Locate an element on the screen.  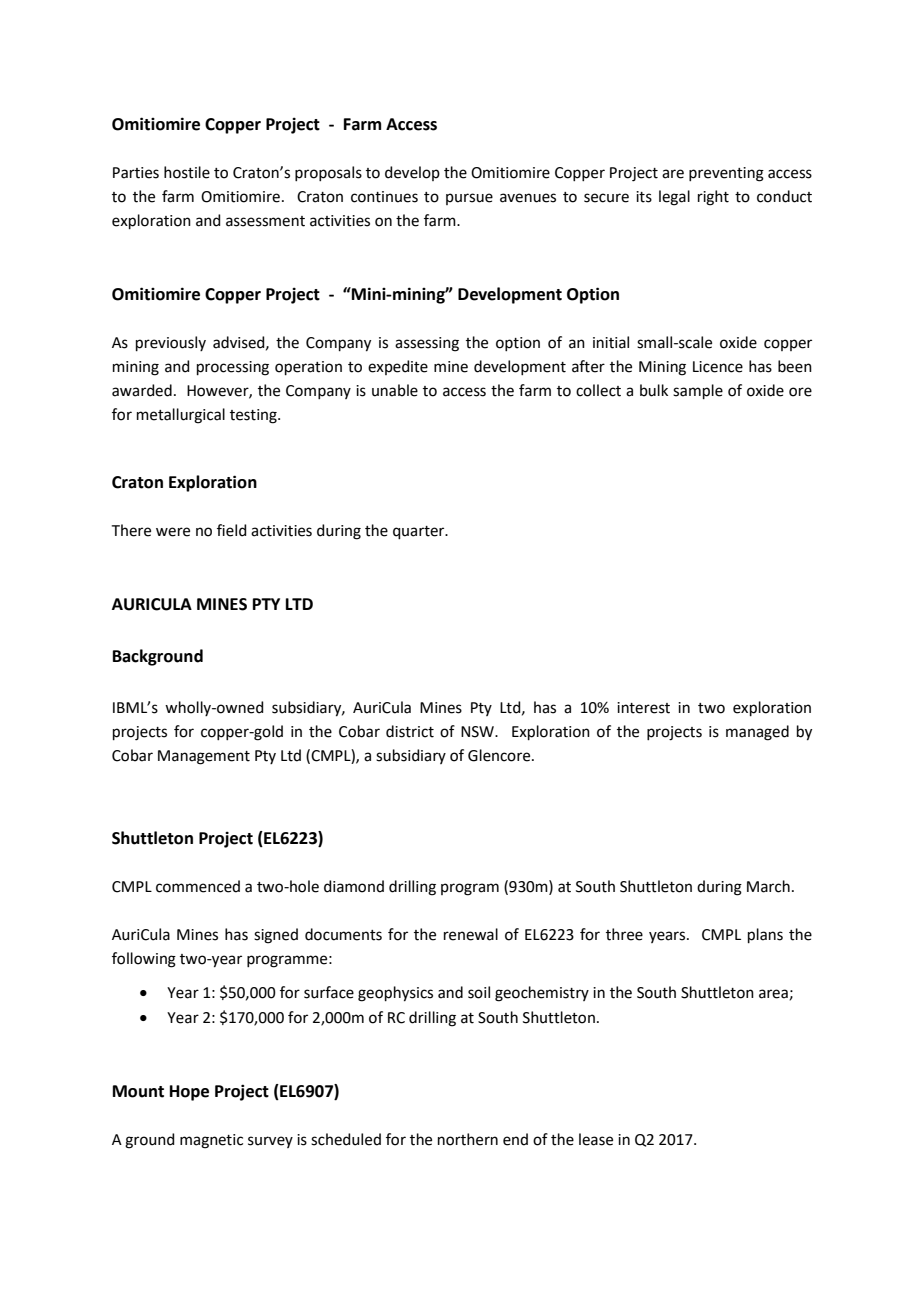
managed is located at coordinates (757, 733).
